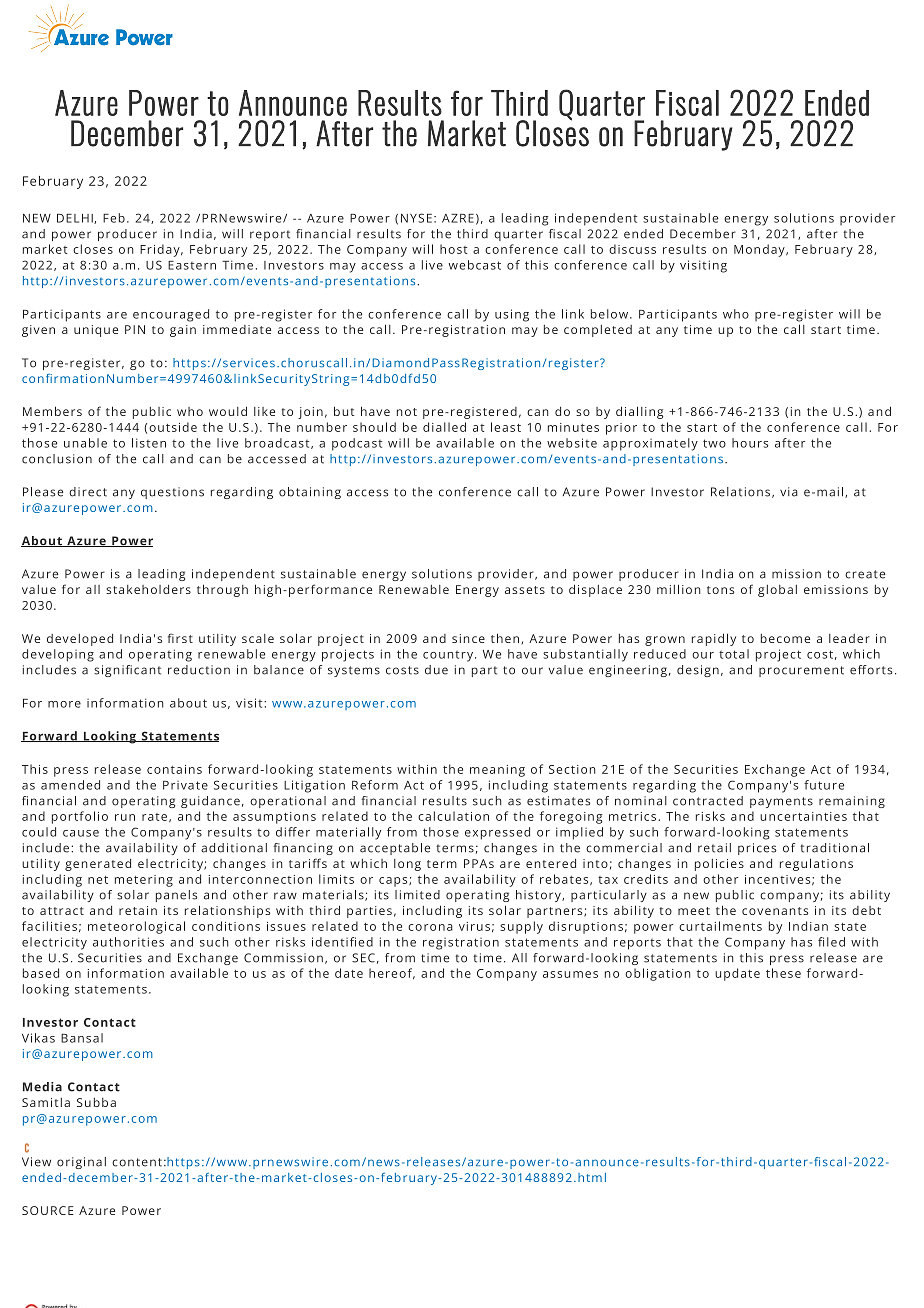 The width and height of the image is (924, 1308). I want to click on run, so click(125, 817).
